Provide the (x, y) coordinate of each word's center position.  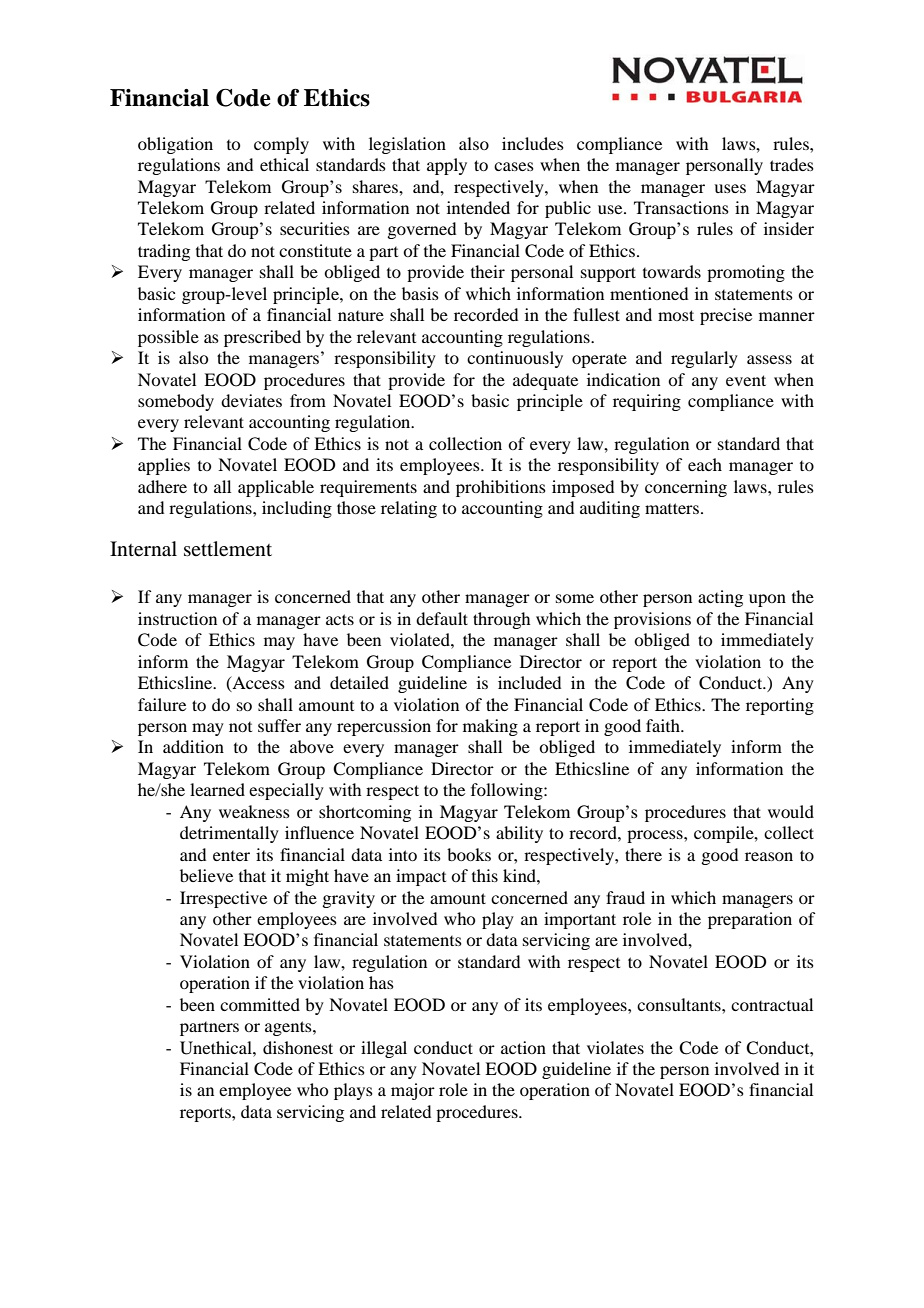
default (442, 618)
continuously (515, 359)
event (746, 380)
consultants (680, 1004)
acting (720, 598)
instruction (177, 618)
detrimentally (229, 834)
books (469, 854)
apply (447, 166)
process (656, 836)
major (413, 1091)
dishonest (298, 1047)
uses (730, 188)
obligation (175, 145)
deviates (251, 400)
